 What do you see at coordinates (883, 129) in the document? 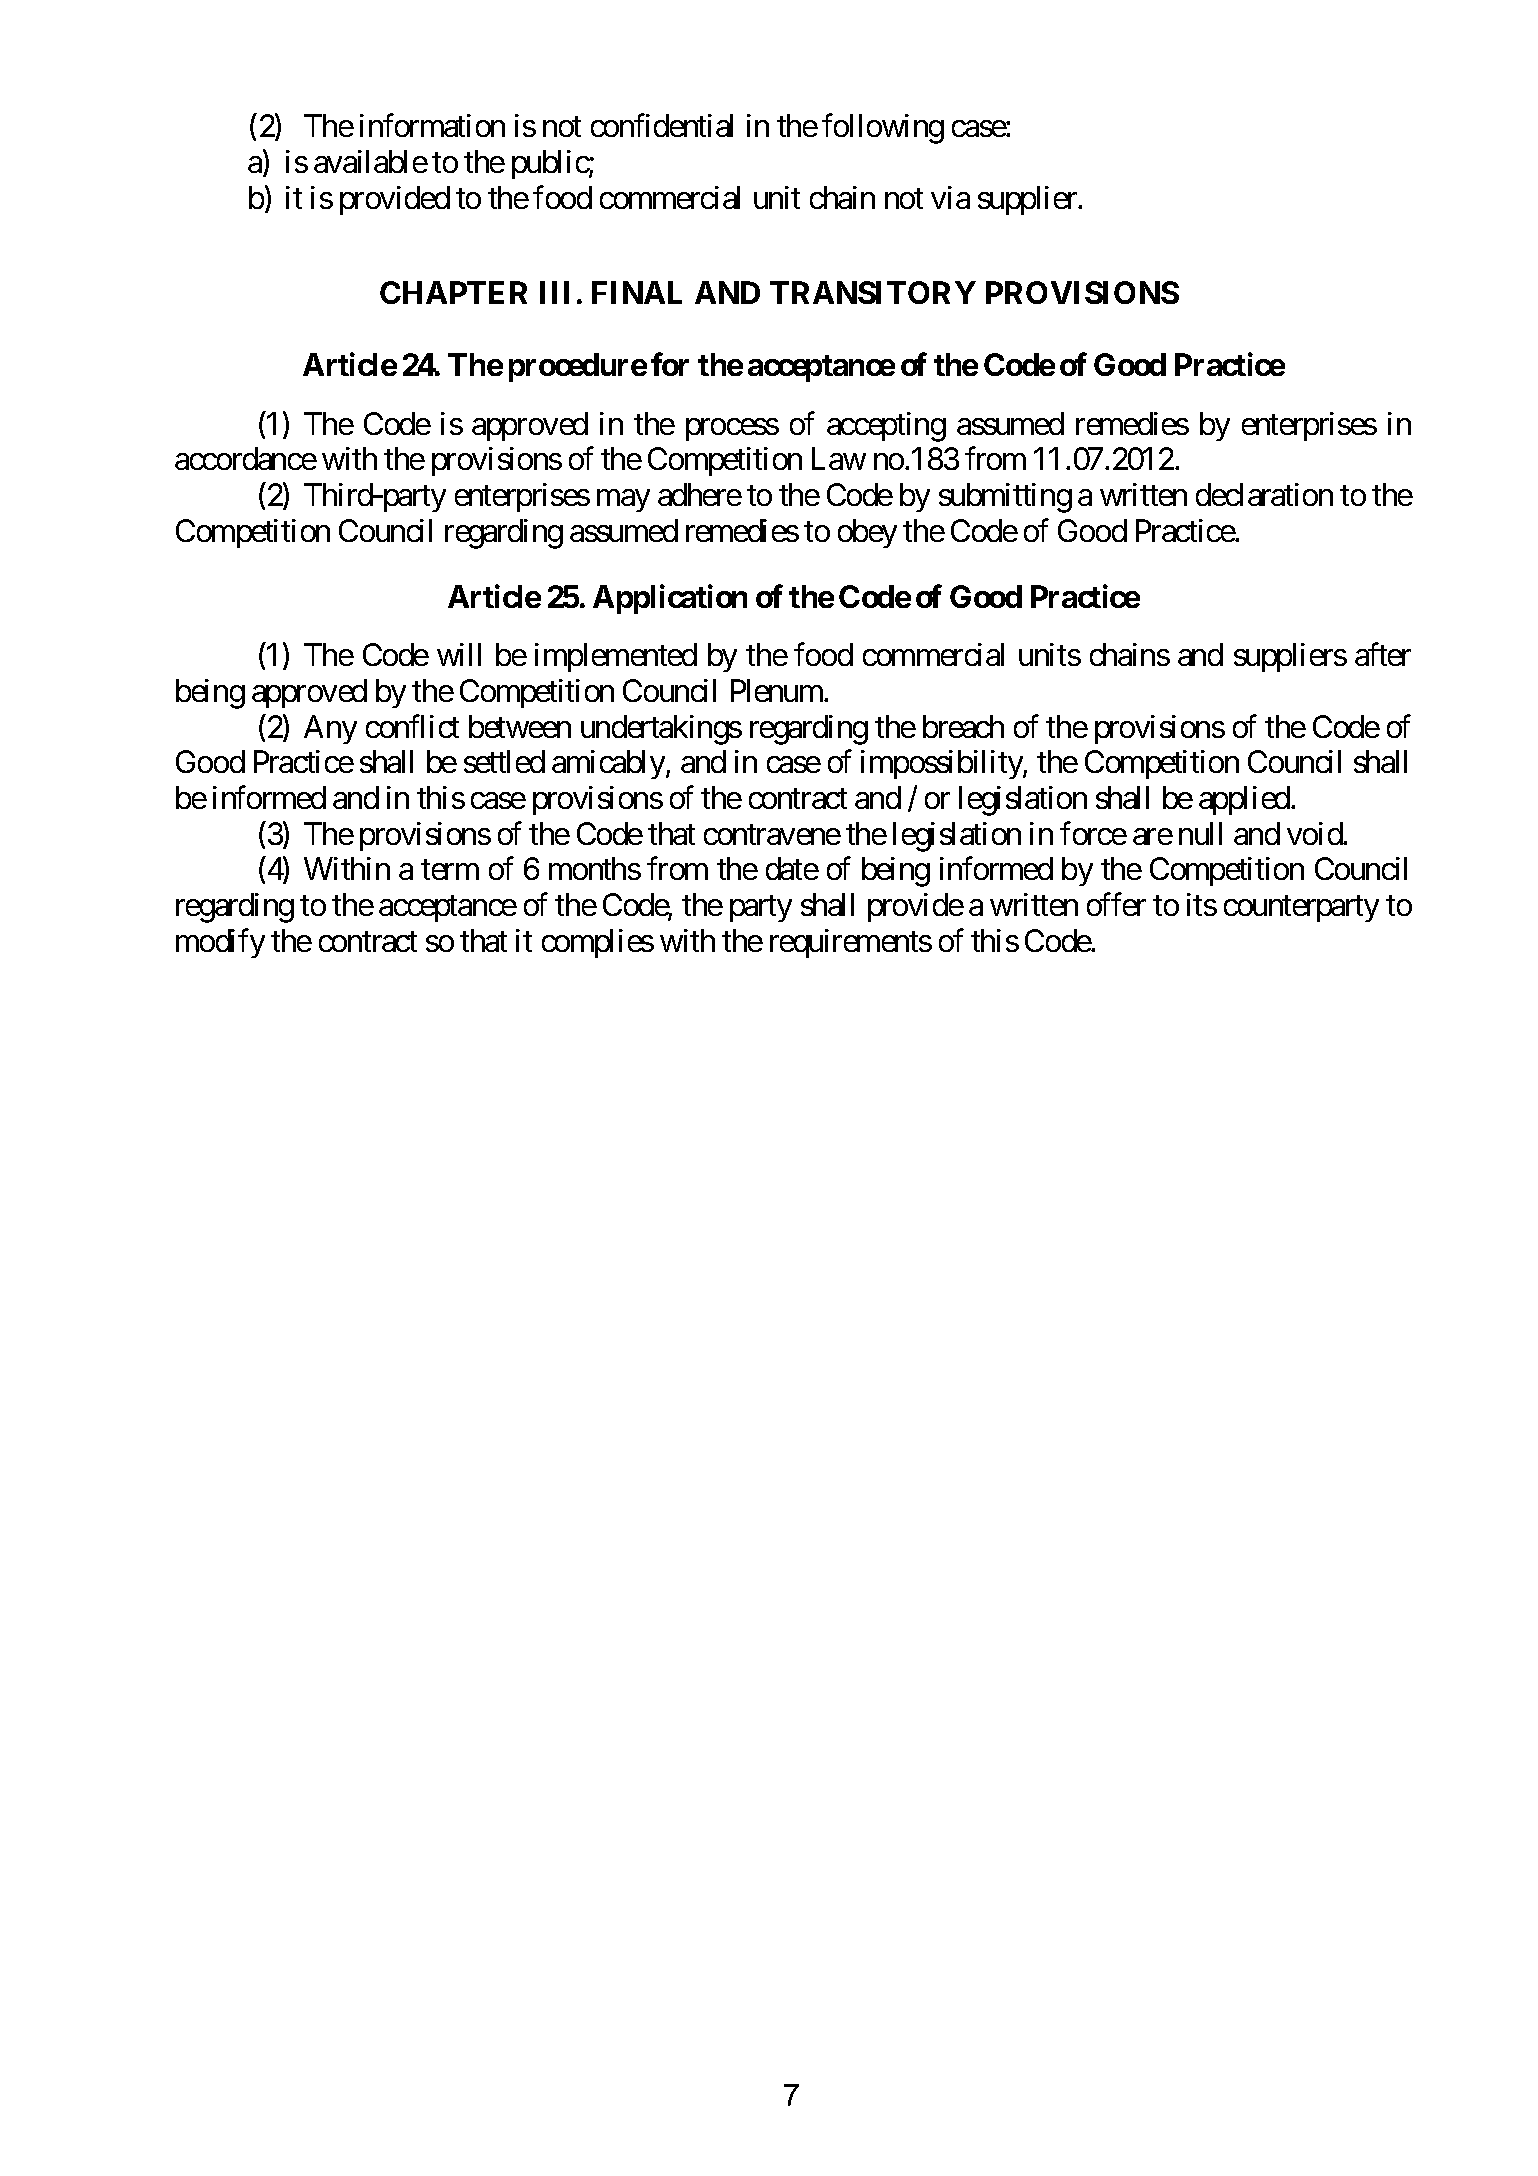
I see `following` at bounding box center [883, 129].
